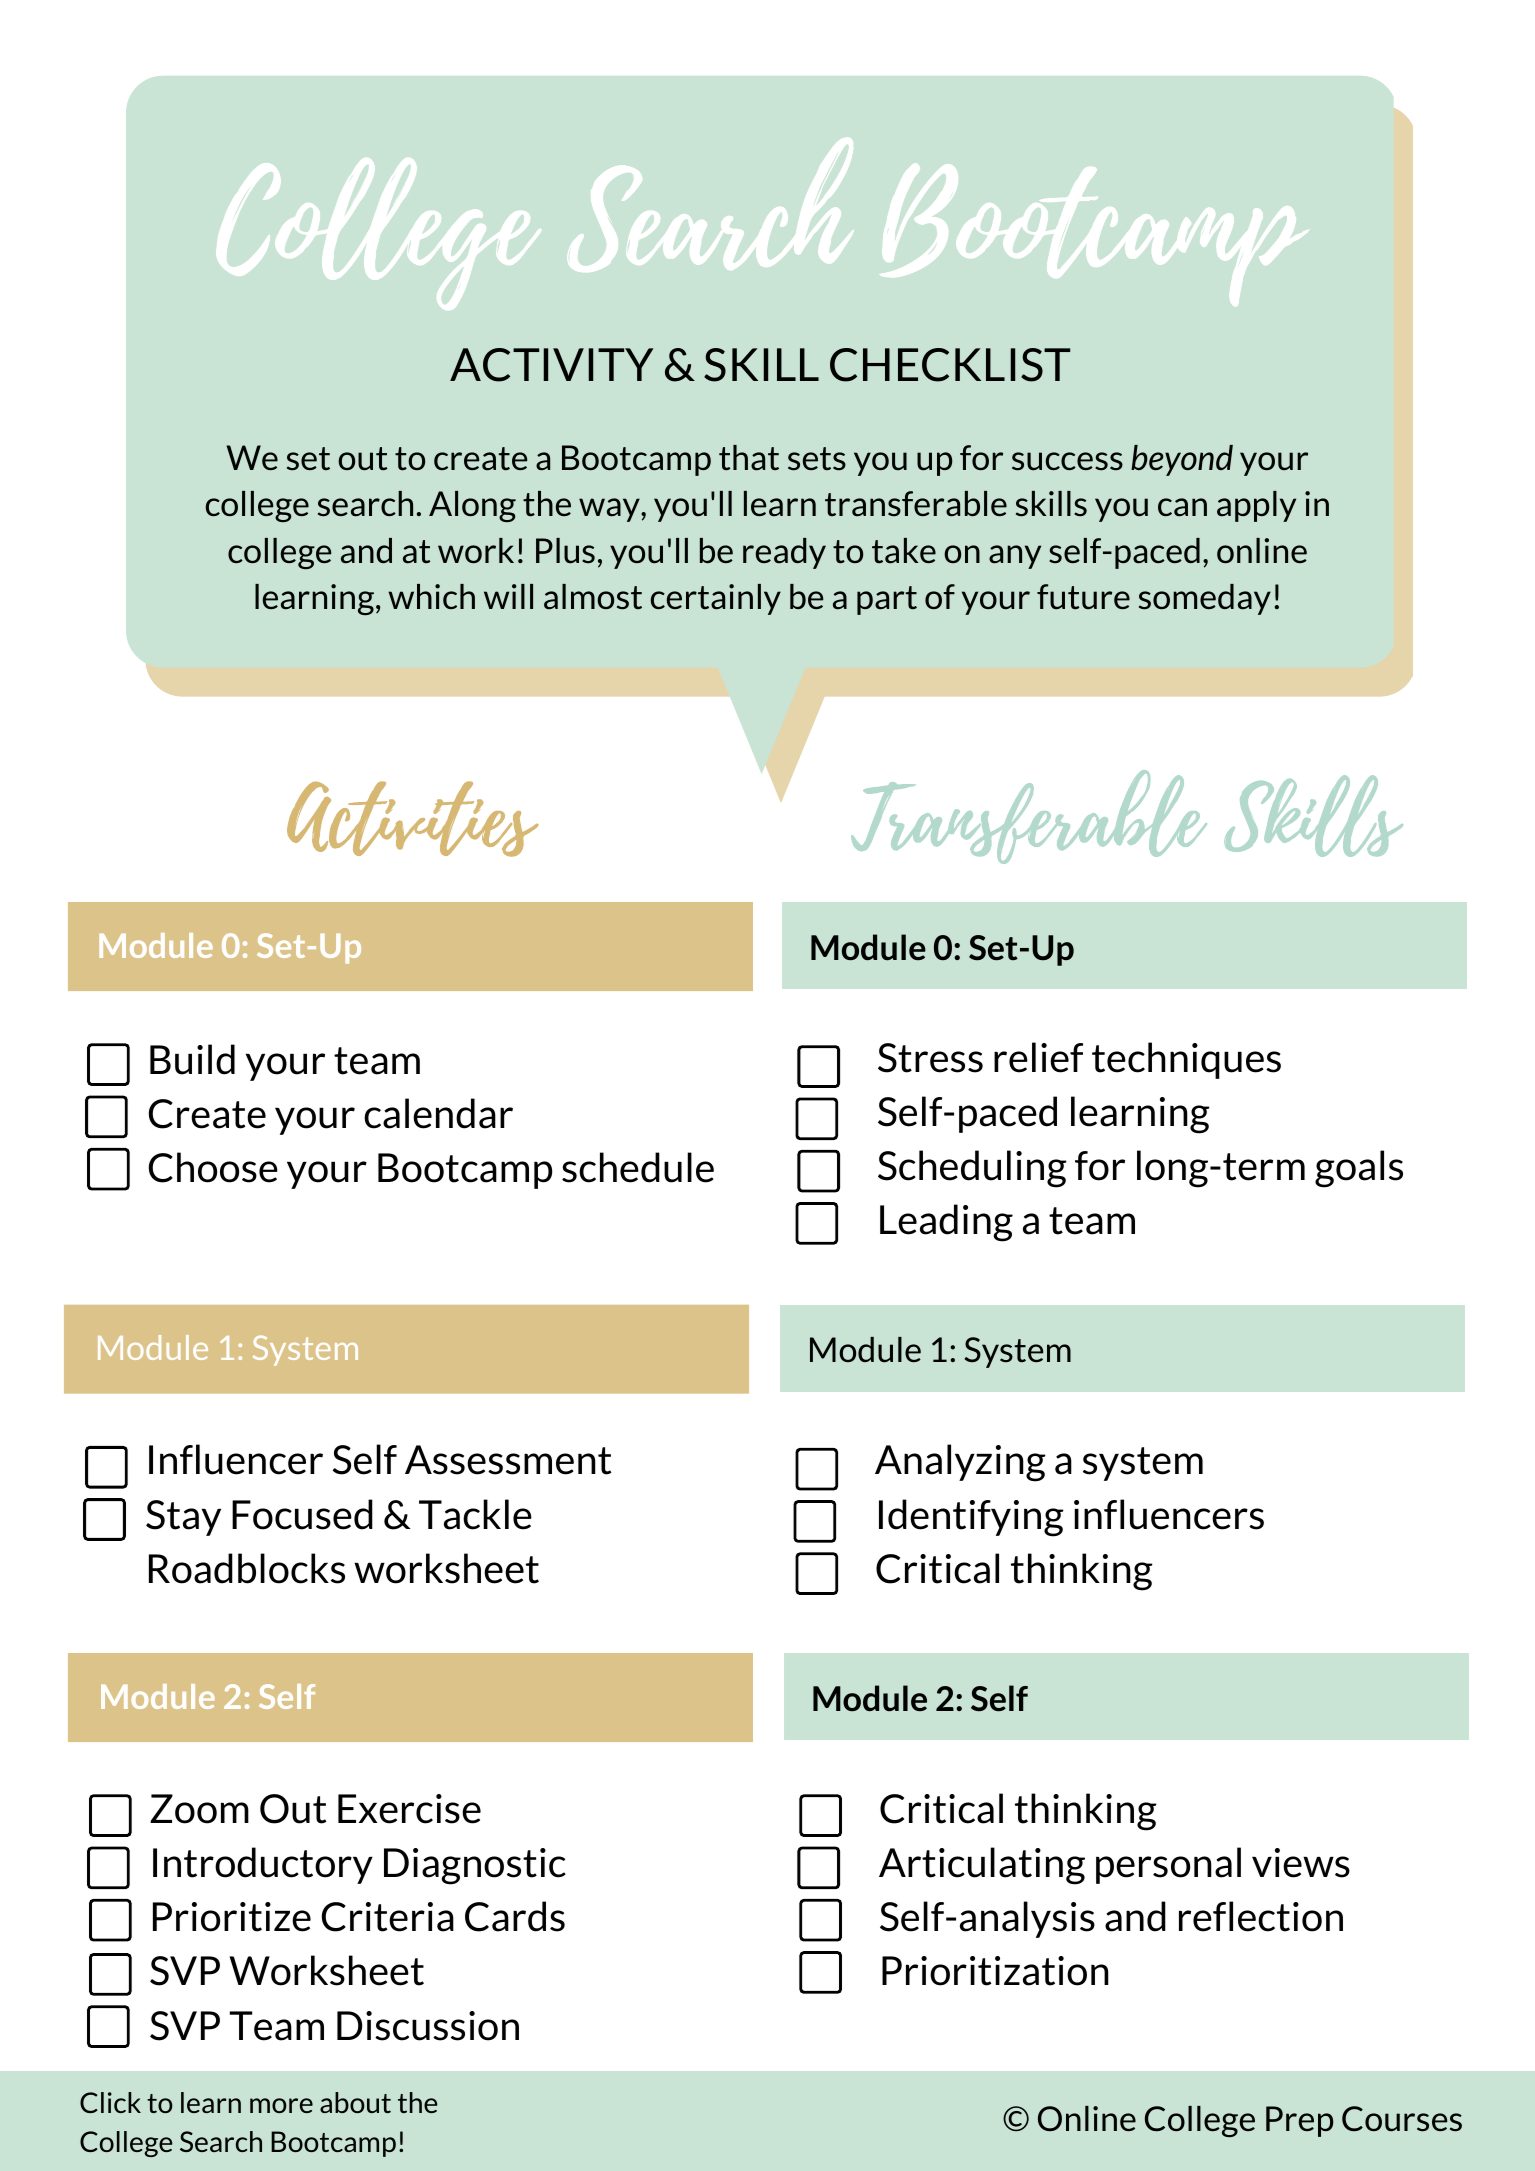 This screenshot has height=2171, width=1535. I want to click on more, so click(281, 2105).
